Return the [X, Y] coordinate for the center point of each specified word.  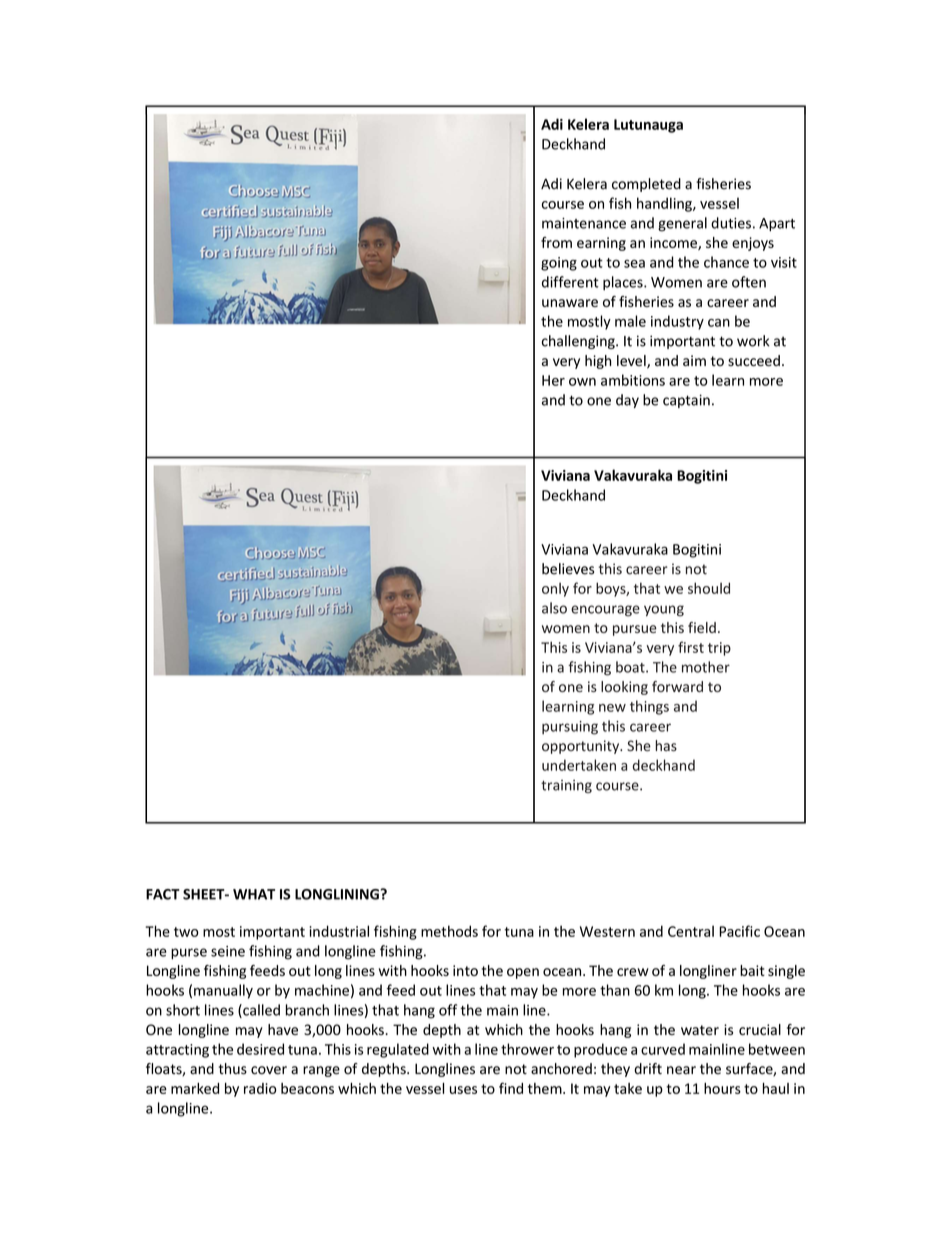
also [554, 608]
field [702, 627]
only [555, 590]
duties [731, 223]
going [559, 264]
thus [233, 1069]
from [556, 242]
